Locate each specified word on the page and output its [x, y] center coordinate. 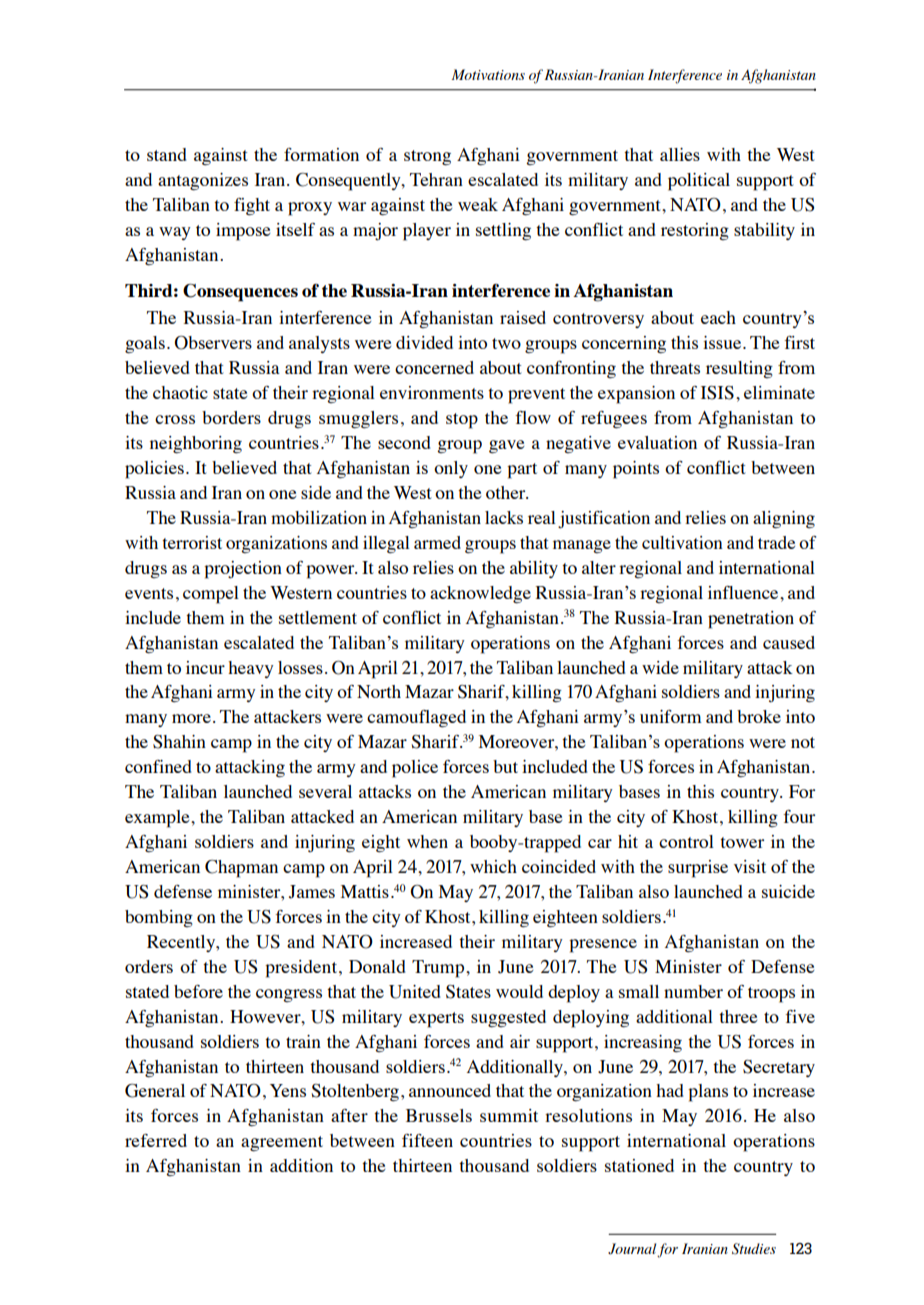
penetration [751, 620]
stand [167, 154]
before [198, 991]
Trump [439, 969]
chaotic [180, 392]
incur [205, 667]
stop [462, 421]
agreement [282, 1144]
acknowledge [480, 595]
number [693, 991]
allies [680, 154]
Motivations [488, 74]
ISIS [717, 393]
